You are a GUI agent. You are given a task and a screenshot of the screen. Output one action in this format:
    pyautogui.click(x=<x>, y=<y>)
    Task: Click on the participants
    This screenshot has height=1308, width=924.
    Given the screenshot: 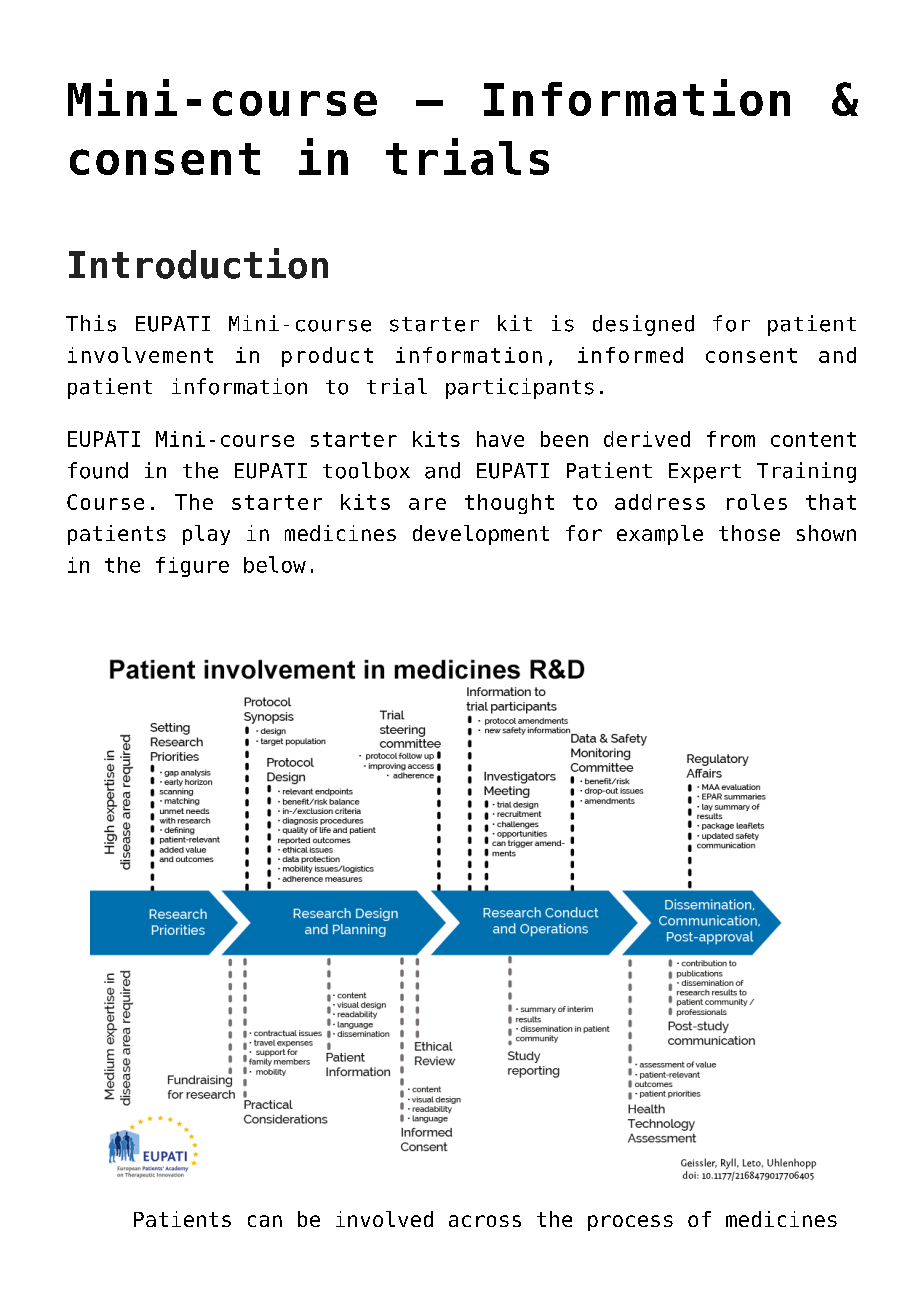 What is the action you would take?
    pyautogui.click(x=520, y=388)
